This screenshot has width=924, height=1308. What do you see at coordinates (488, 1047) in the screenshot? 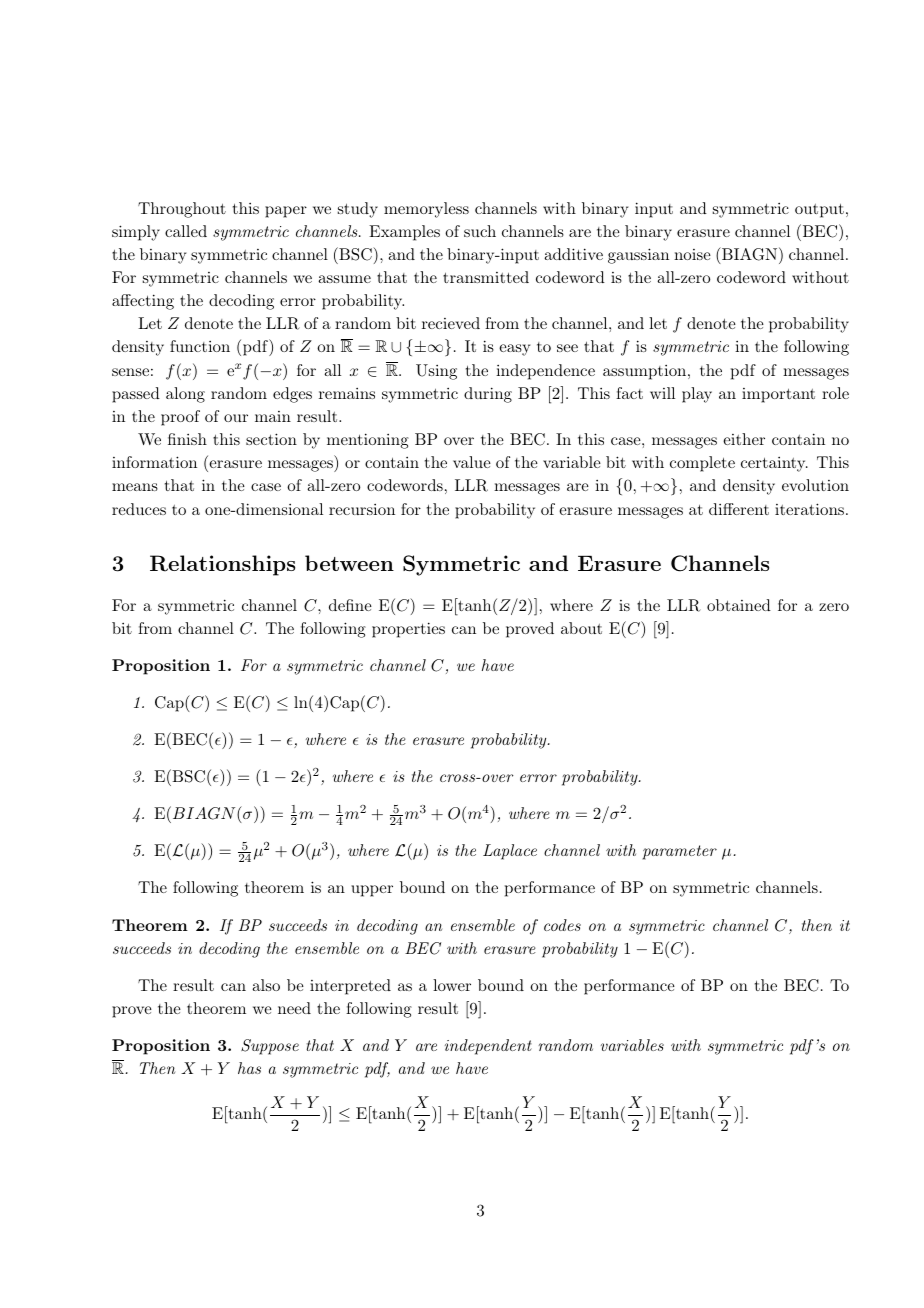
I see `independent` at bounding box center [488, 1047].
